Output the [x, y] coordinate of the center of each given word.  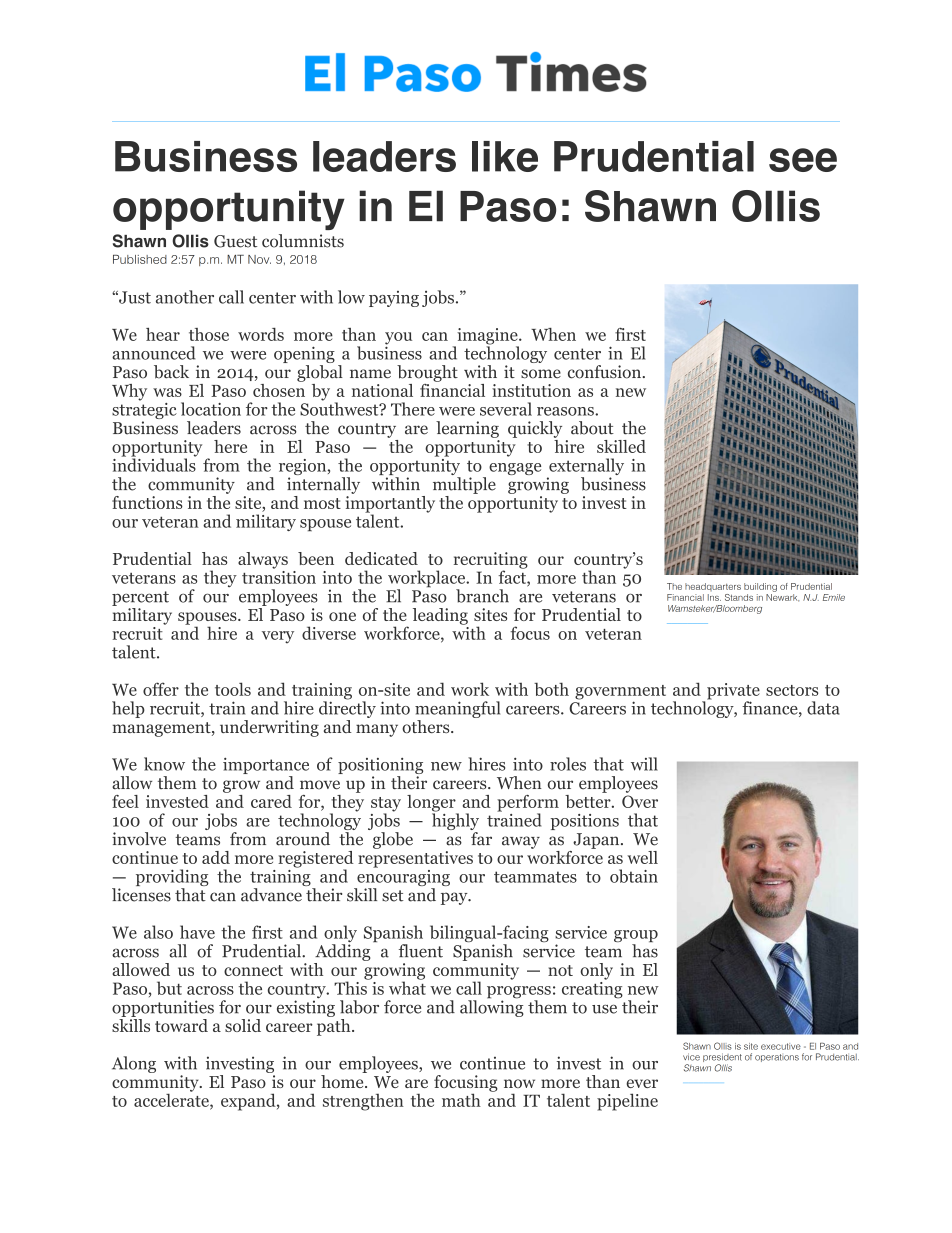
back [171, 372]
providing [172, 879]
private [733, 692]
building [760, 587]
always [263, 560]
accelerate [172, 1100]
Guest [235, 241]
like [505, 156]
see [803, 160]
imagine [487, 337]
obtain [634, 876]
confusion [606, 372]
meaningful [457, 709]
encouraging [402, 878]
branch [482, 596]
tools [233, 689]
